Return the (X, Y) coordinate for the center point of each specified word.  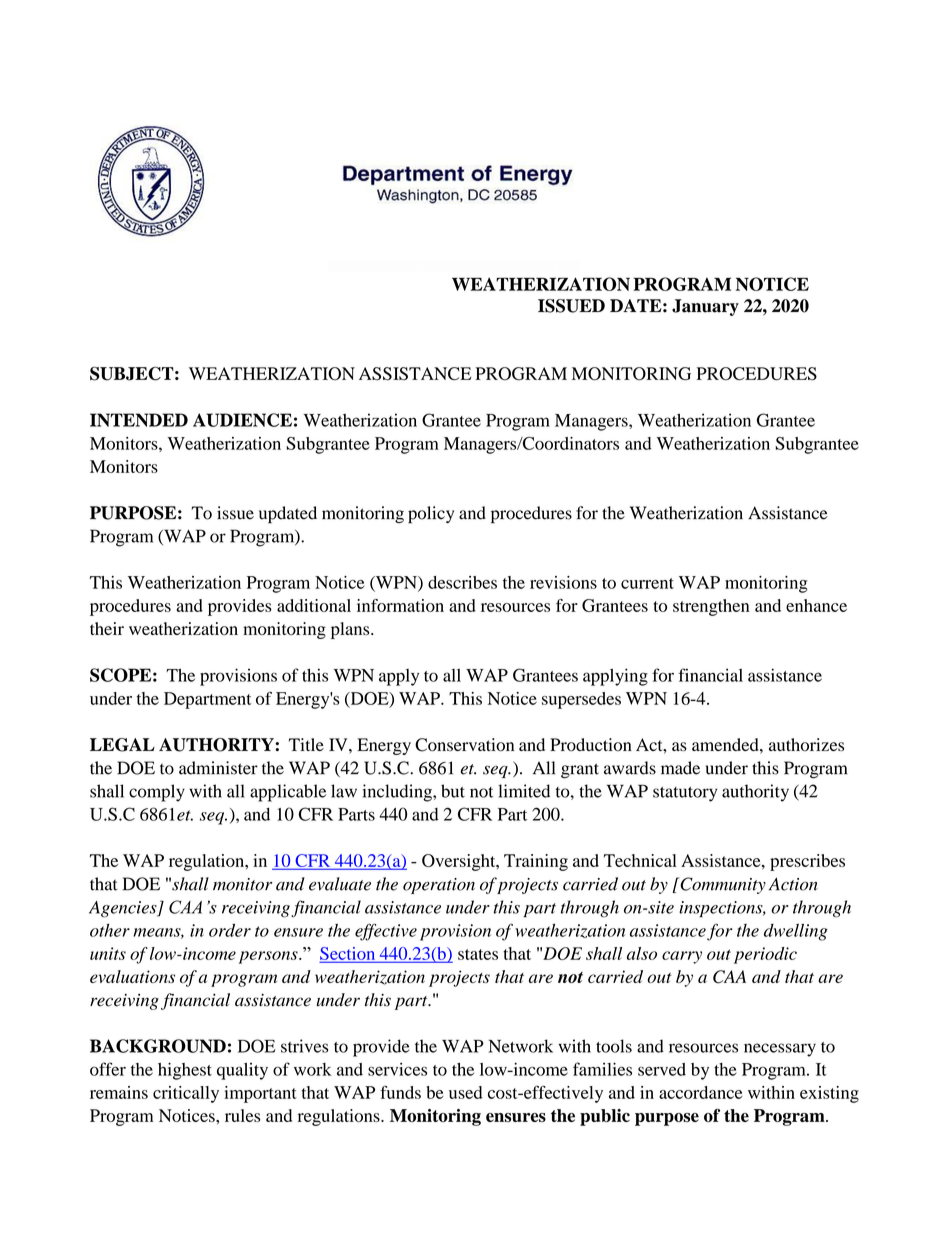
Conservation (464, 745)
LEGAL (122, 745)
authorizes (806, 745)
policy (431, 515)
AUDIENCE (242, 420)
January (705, 307)
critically (186, 1094)
